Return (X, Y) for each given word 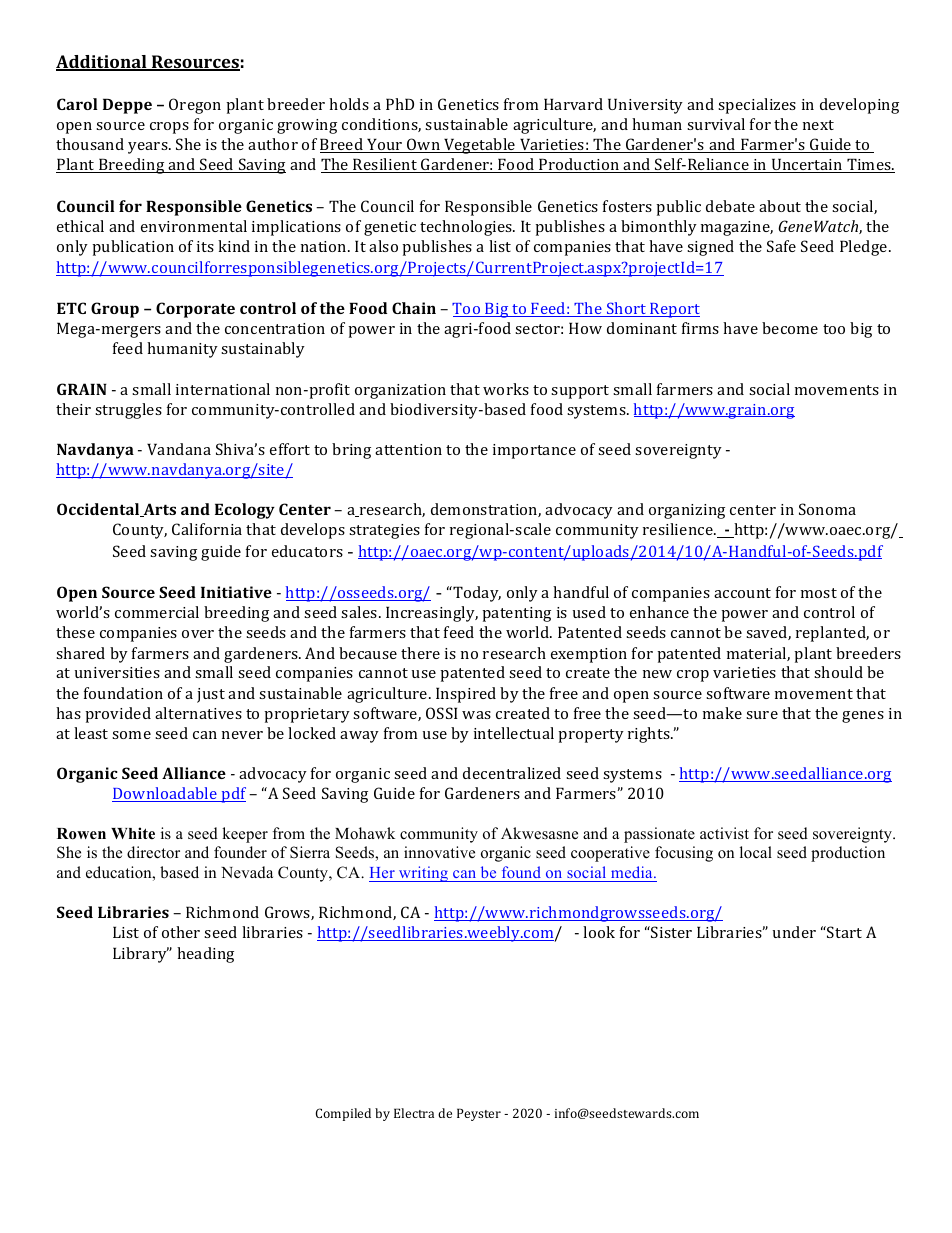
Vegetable (480, 146)
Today (476, 594)
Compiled (343, 1114)
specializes (757, 106)
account (742, 593)
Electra (414, 1113)
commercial (157, 612)
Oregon (195, 106)
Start (843, 932)
